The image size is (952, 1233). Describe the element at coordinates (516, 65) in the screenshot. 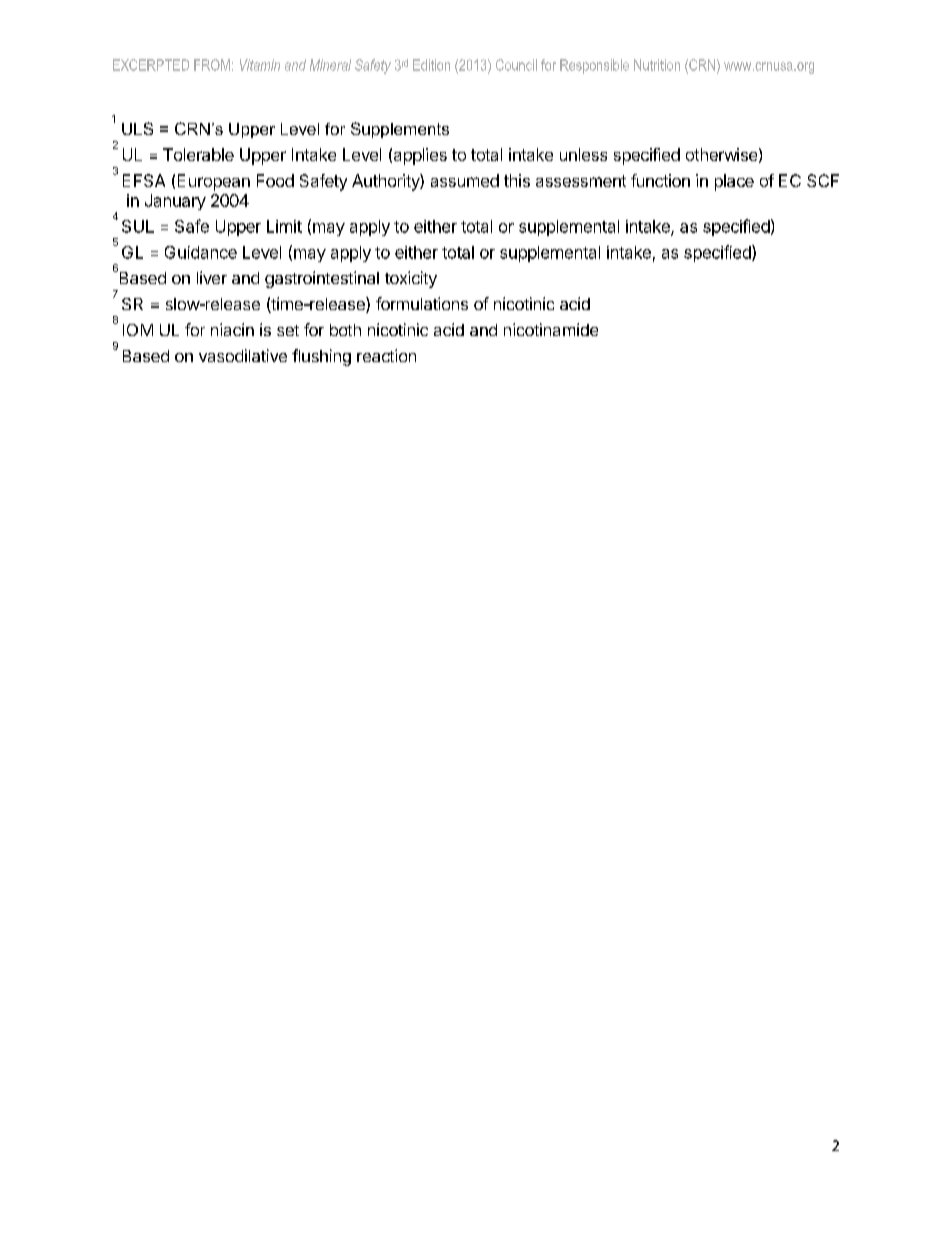

I see `Council` at that location.
